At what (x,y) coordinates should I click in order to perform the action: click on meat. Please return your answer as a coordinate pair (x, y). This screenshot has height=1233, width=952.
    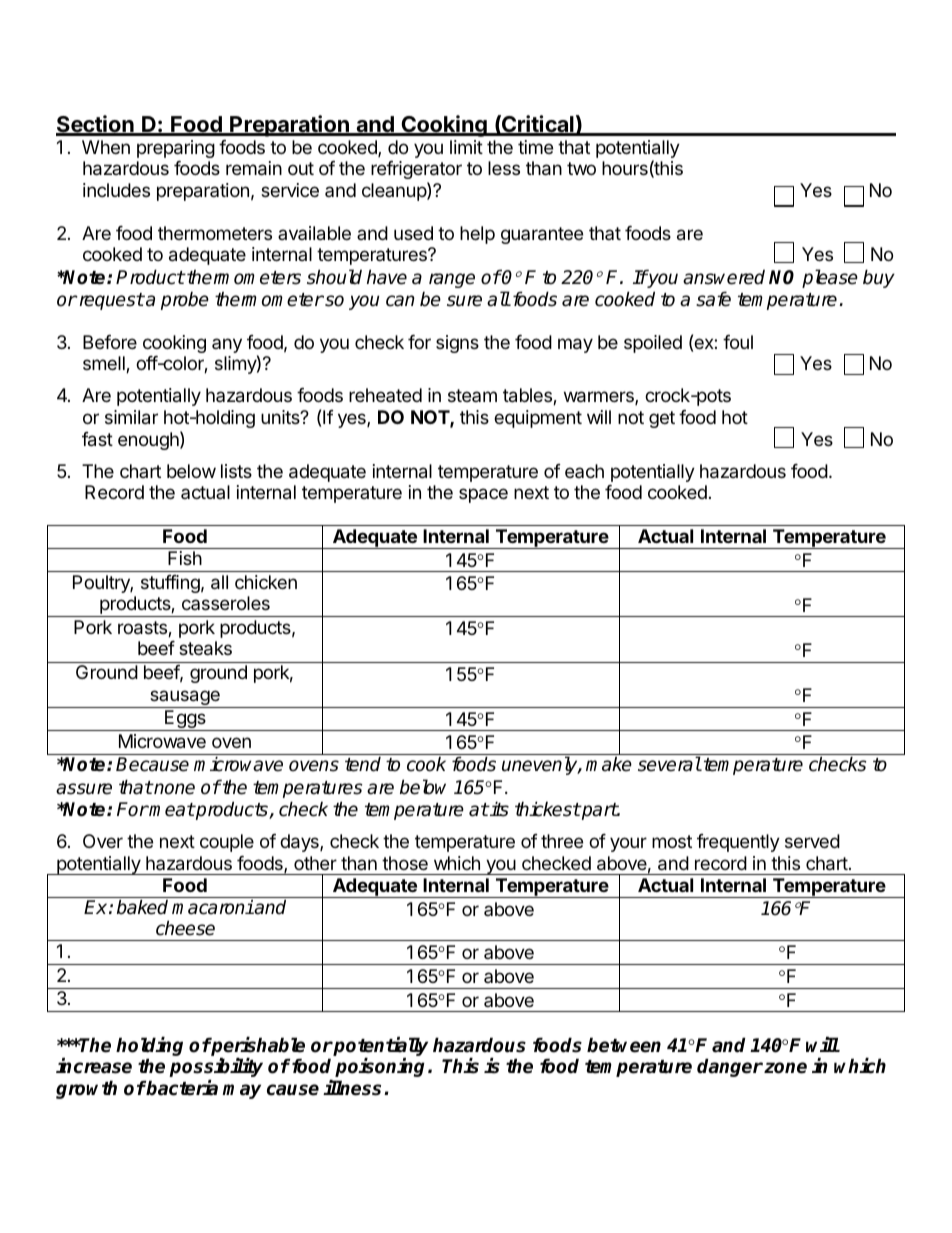
    Looking at the image, I should click on (171, 810).
